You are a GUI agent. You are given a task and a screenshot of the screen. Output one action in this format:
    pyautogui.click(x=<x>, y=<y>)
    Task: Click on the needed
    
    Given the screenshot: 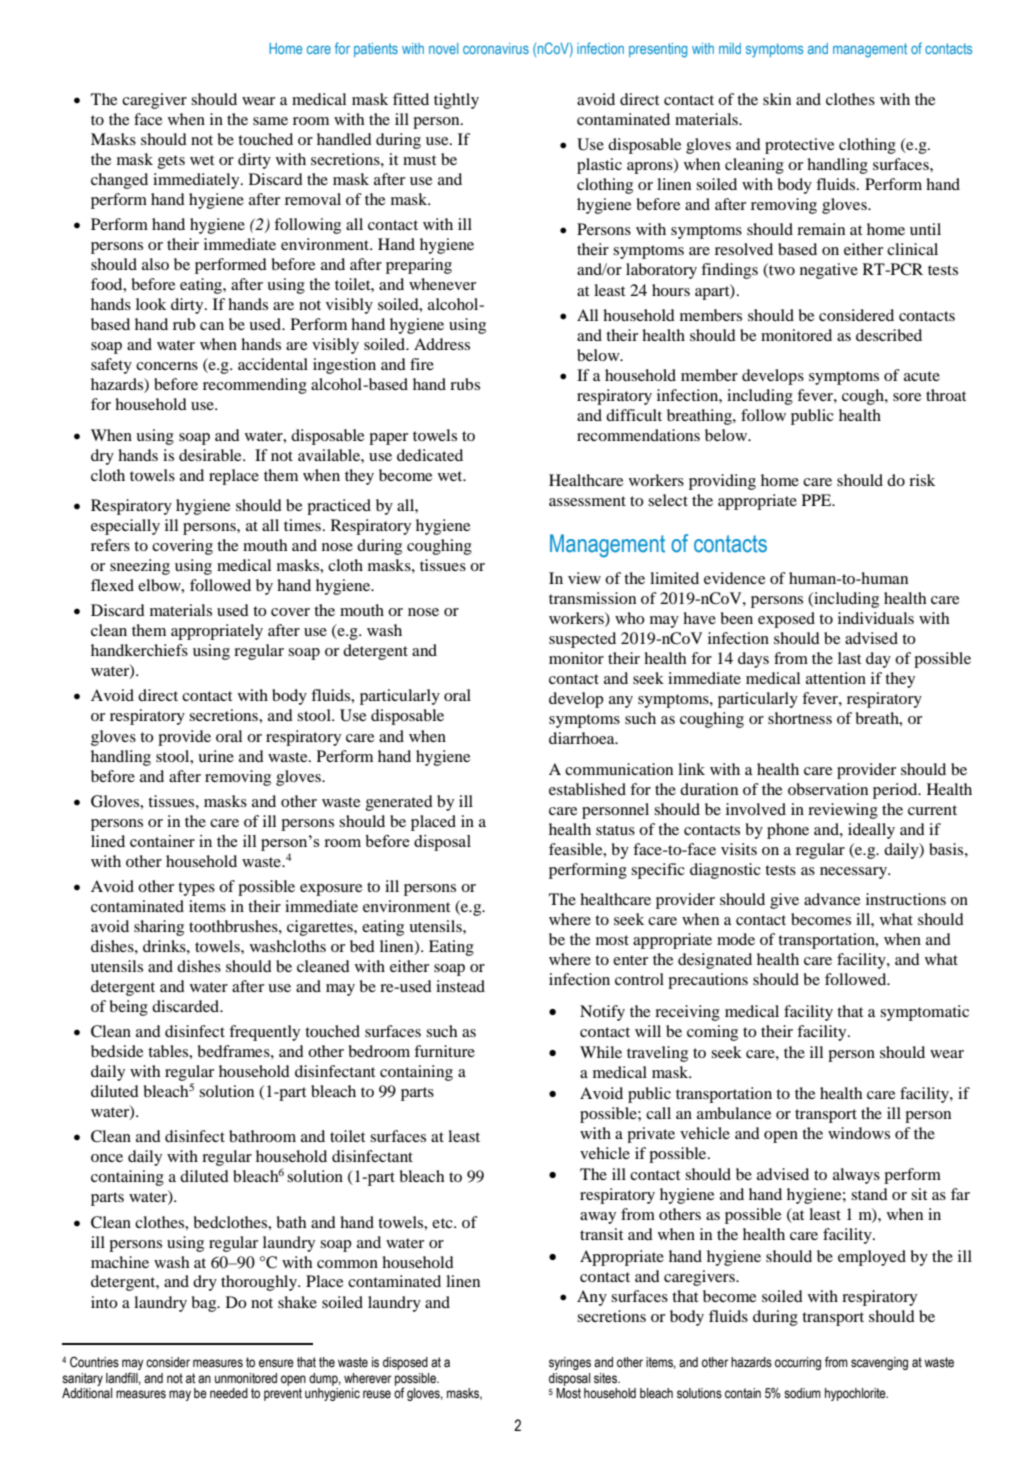 What is the action you would take?
    pyautogui.click(x=229, y=1393)
